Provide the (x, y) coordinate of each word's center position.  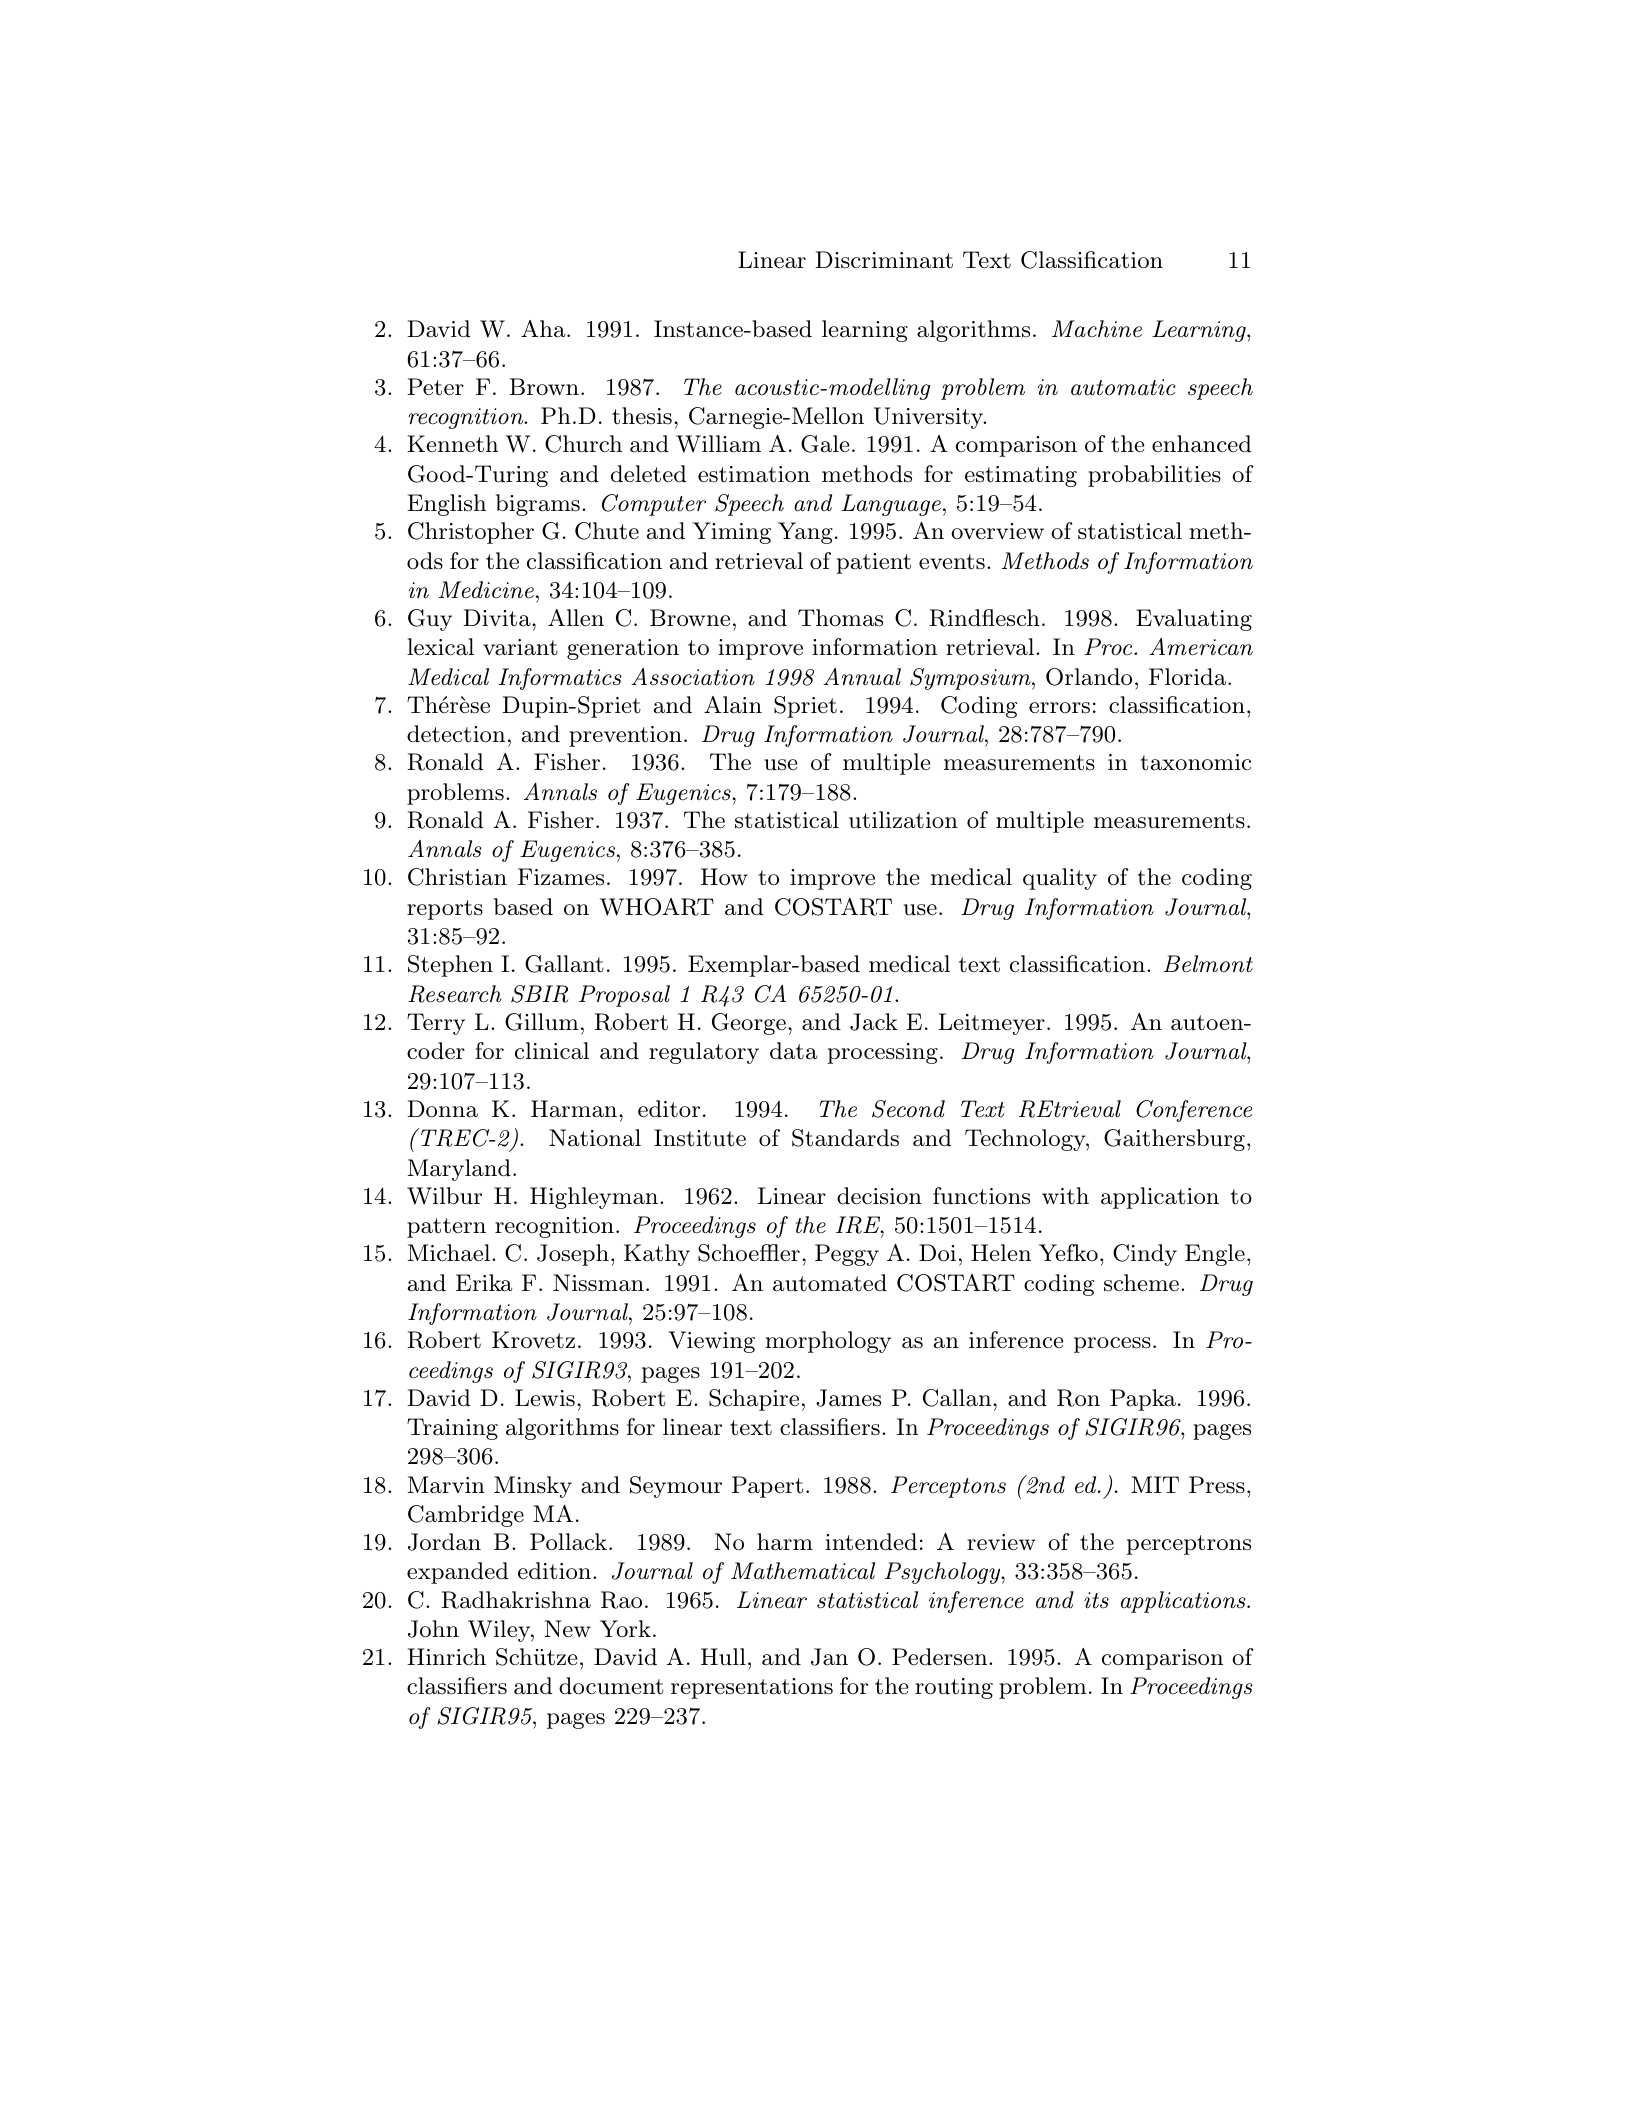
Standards (845, 1138)
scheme (1141, 1283)
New (567, 1629)
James (848, 1398)
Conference (1194, 1111)
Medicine (486, 590)
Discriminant (884, 260)
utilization (903, 820)
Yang (805, 533)
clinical (552, 1051)
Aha (544, 329)
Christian (457, 877)
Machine (1097, 329)
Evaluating (1194, 620)
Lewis (545, 1398)
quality (1060, 879)
